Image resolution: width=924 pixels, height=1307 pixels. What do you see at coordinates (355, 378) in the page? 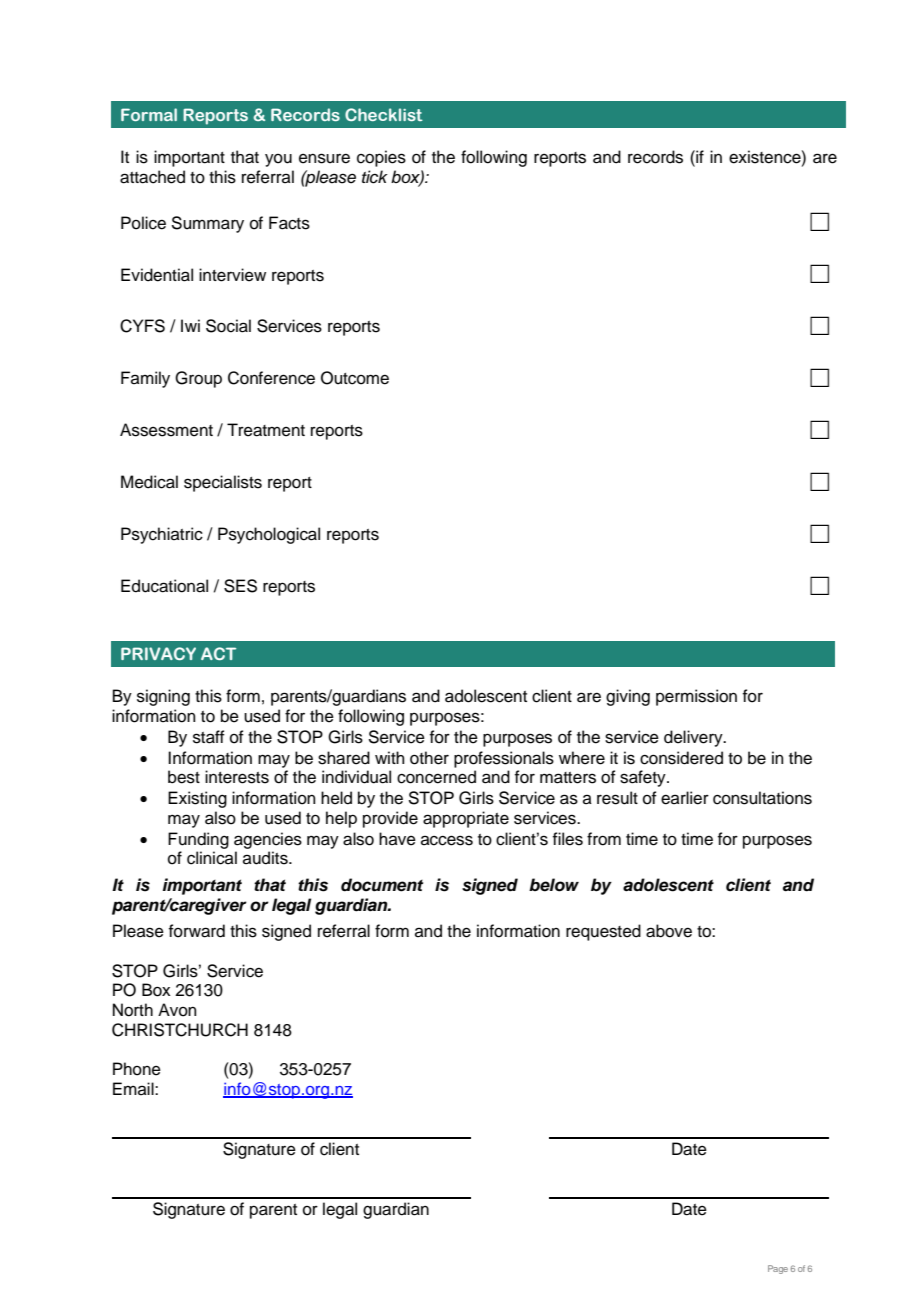
I see `Outcome` at bounding box center [355, 378].
